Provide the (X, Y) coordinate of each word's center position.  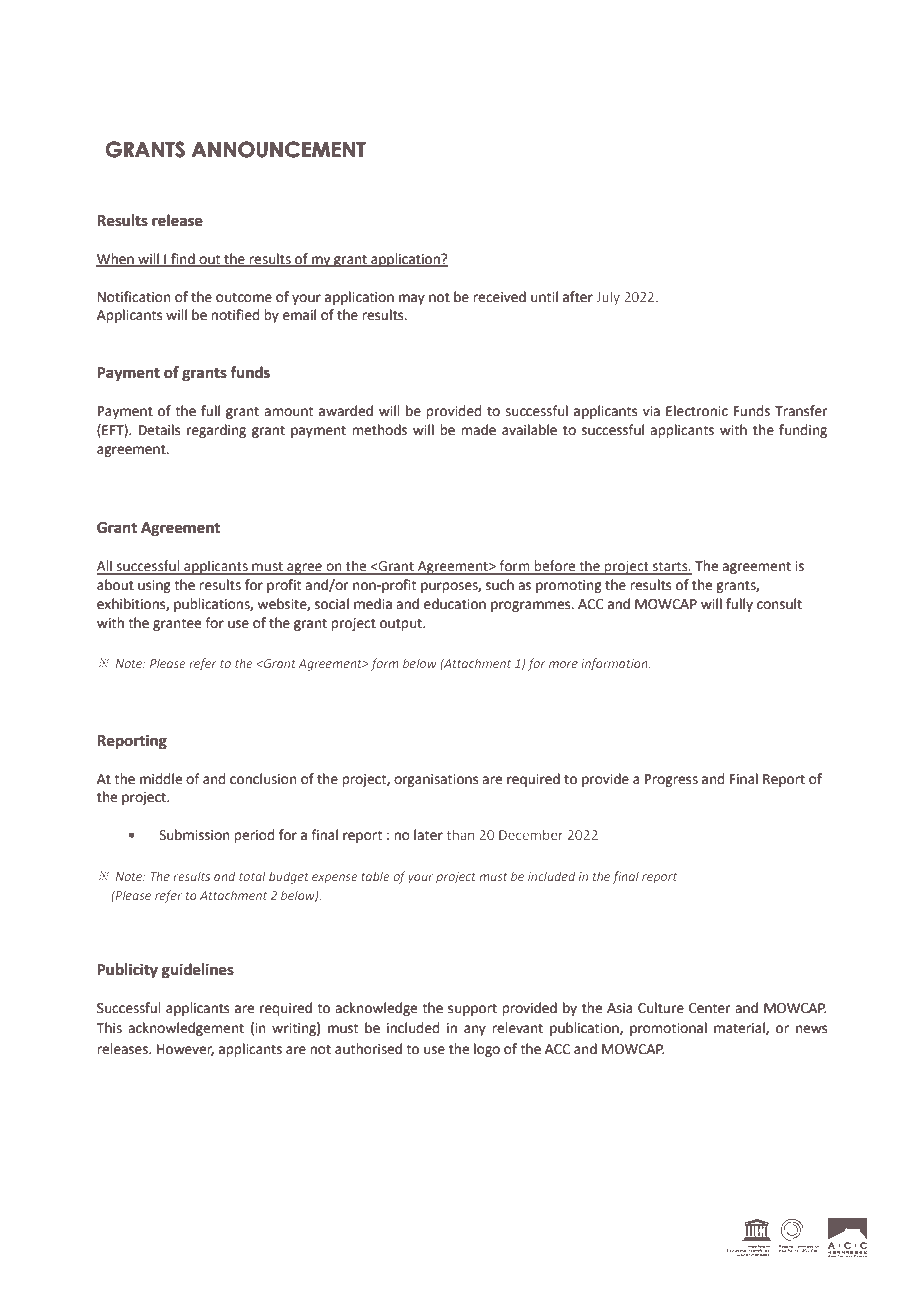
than (460, 834)
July (608, 298)
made (478, 430)
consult (779, 604)
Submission (194, 835)
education (455, 604)
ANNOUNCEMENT (279, 149)
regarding (216, 431)
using (154, 586)
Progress (671, 780)
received (499, 297)
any (475, 1030)
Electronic (697, 411)
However (185, 1050)
